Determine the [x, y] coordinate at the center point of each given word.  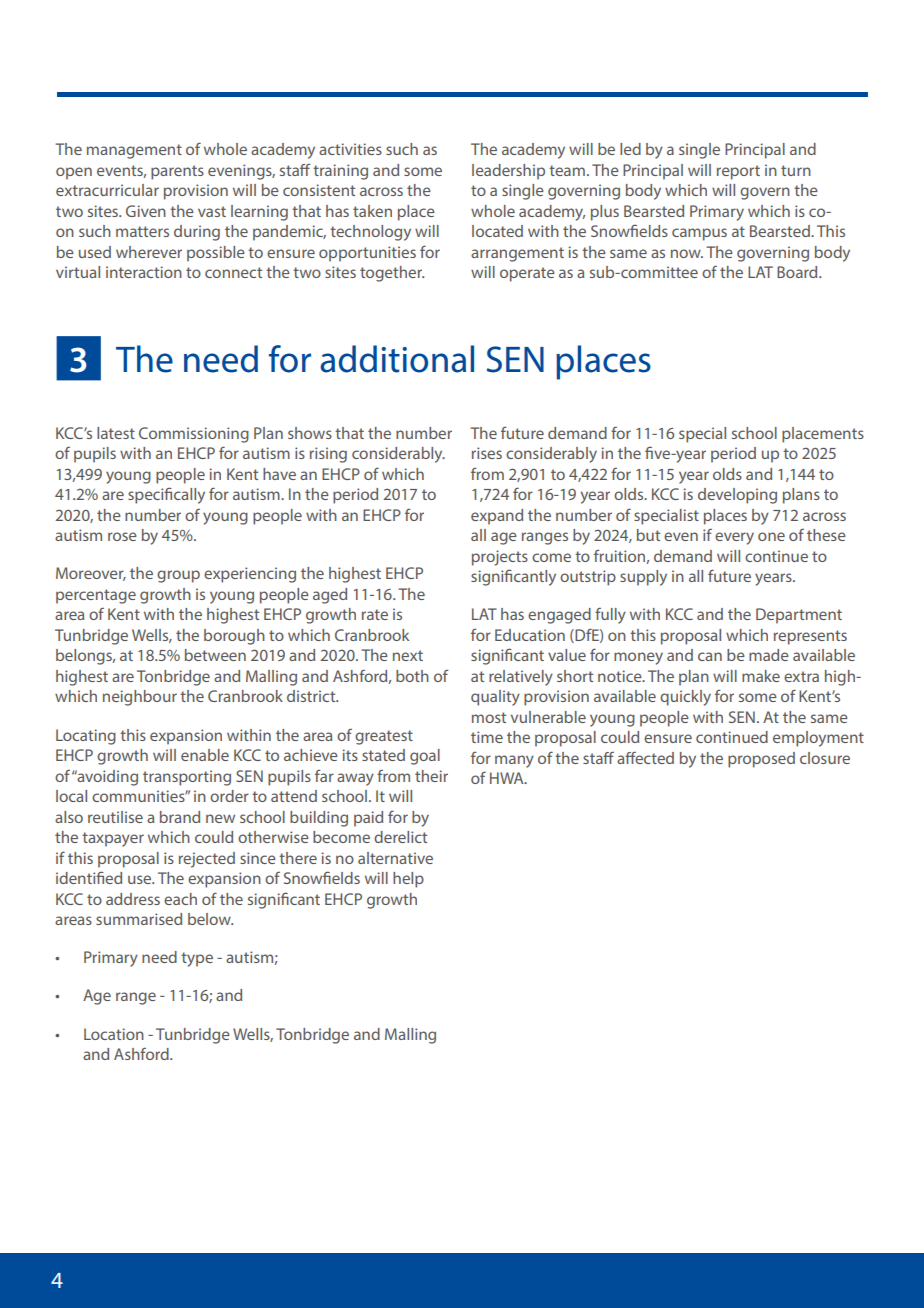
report [738, 172]
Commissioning [194, 435]
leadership [508, 172]
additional [397, 359]
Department [799, 616]
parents [177, 172]
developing [737, 496]
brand [180, 817]
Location [114, 1034]
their [431, 776]
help [408, 880]
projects [500, 558]
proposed [761, 760]
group [178, 576]
